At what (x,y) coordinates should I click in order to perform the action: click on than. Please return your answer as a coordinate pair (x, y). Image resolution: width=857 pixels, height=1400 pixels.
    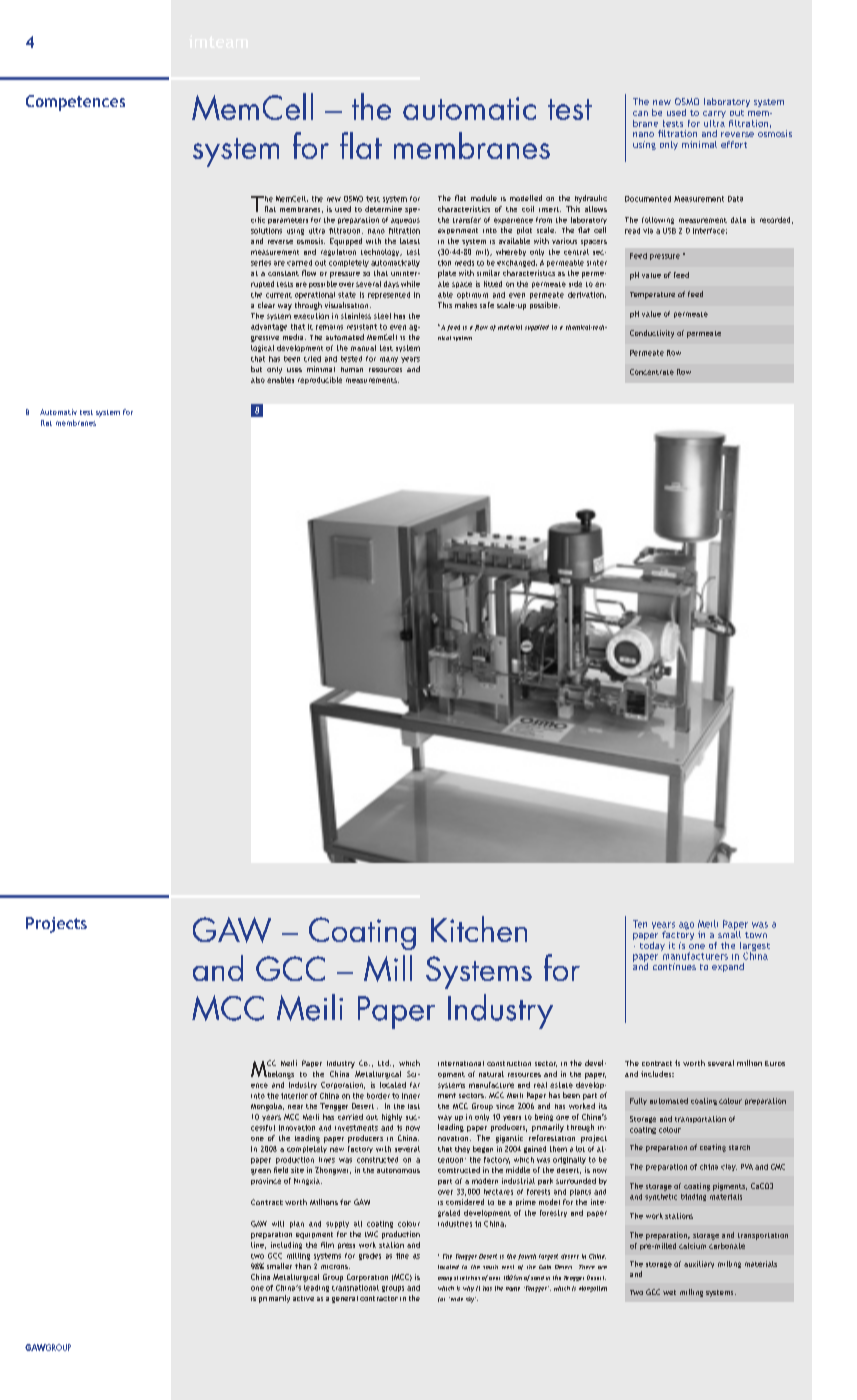
    Looking at the image, I should click on (303, 1266).
